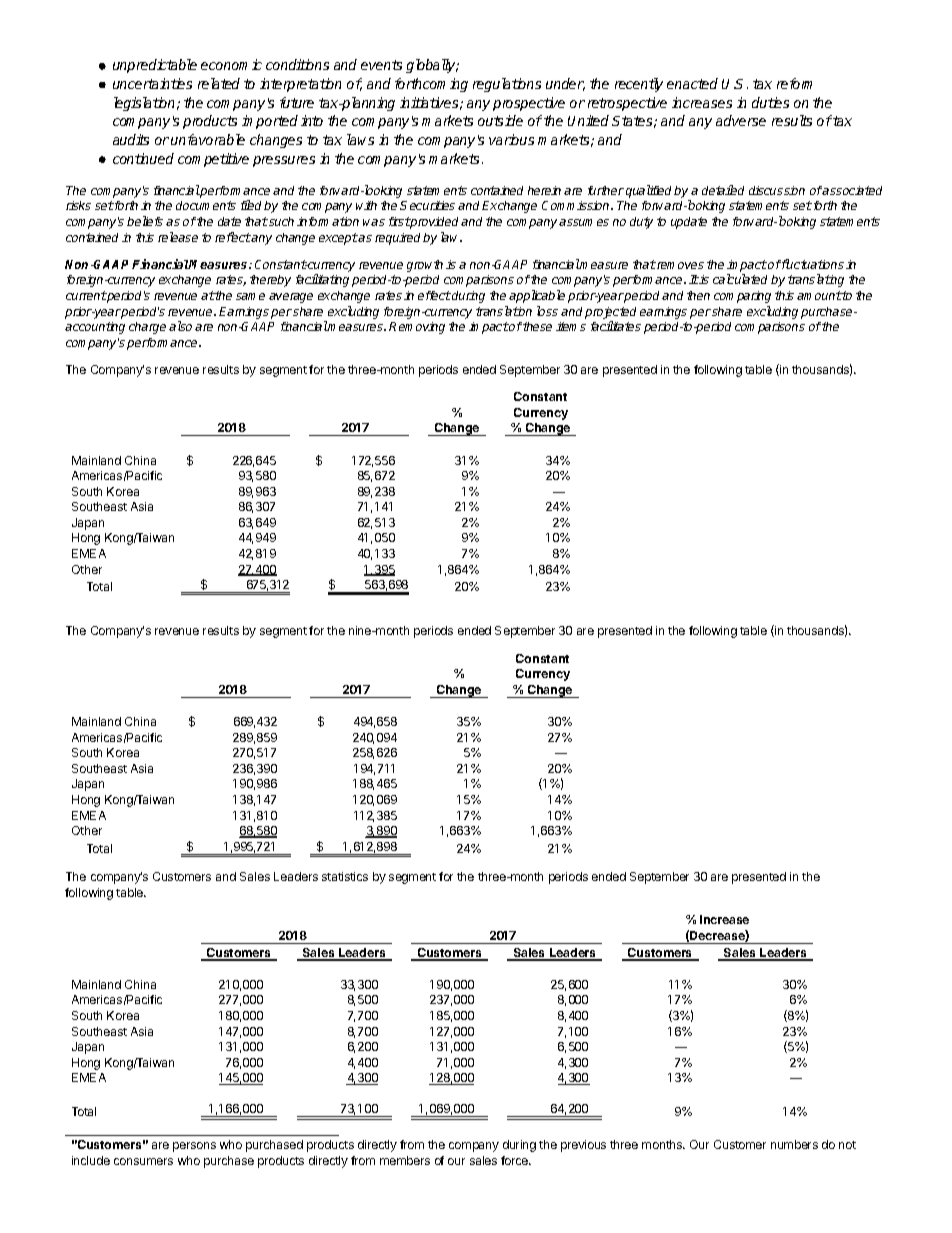 The width and height of the document is (952, 1233). What do you see at coordinates (742, 297) in the document?
I see `comparing` at bounding box center [742, 297].
